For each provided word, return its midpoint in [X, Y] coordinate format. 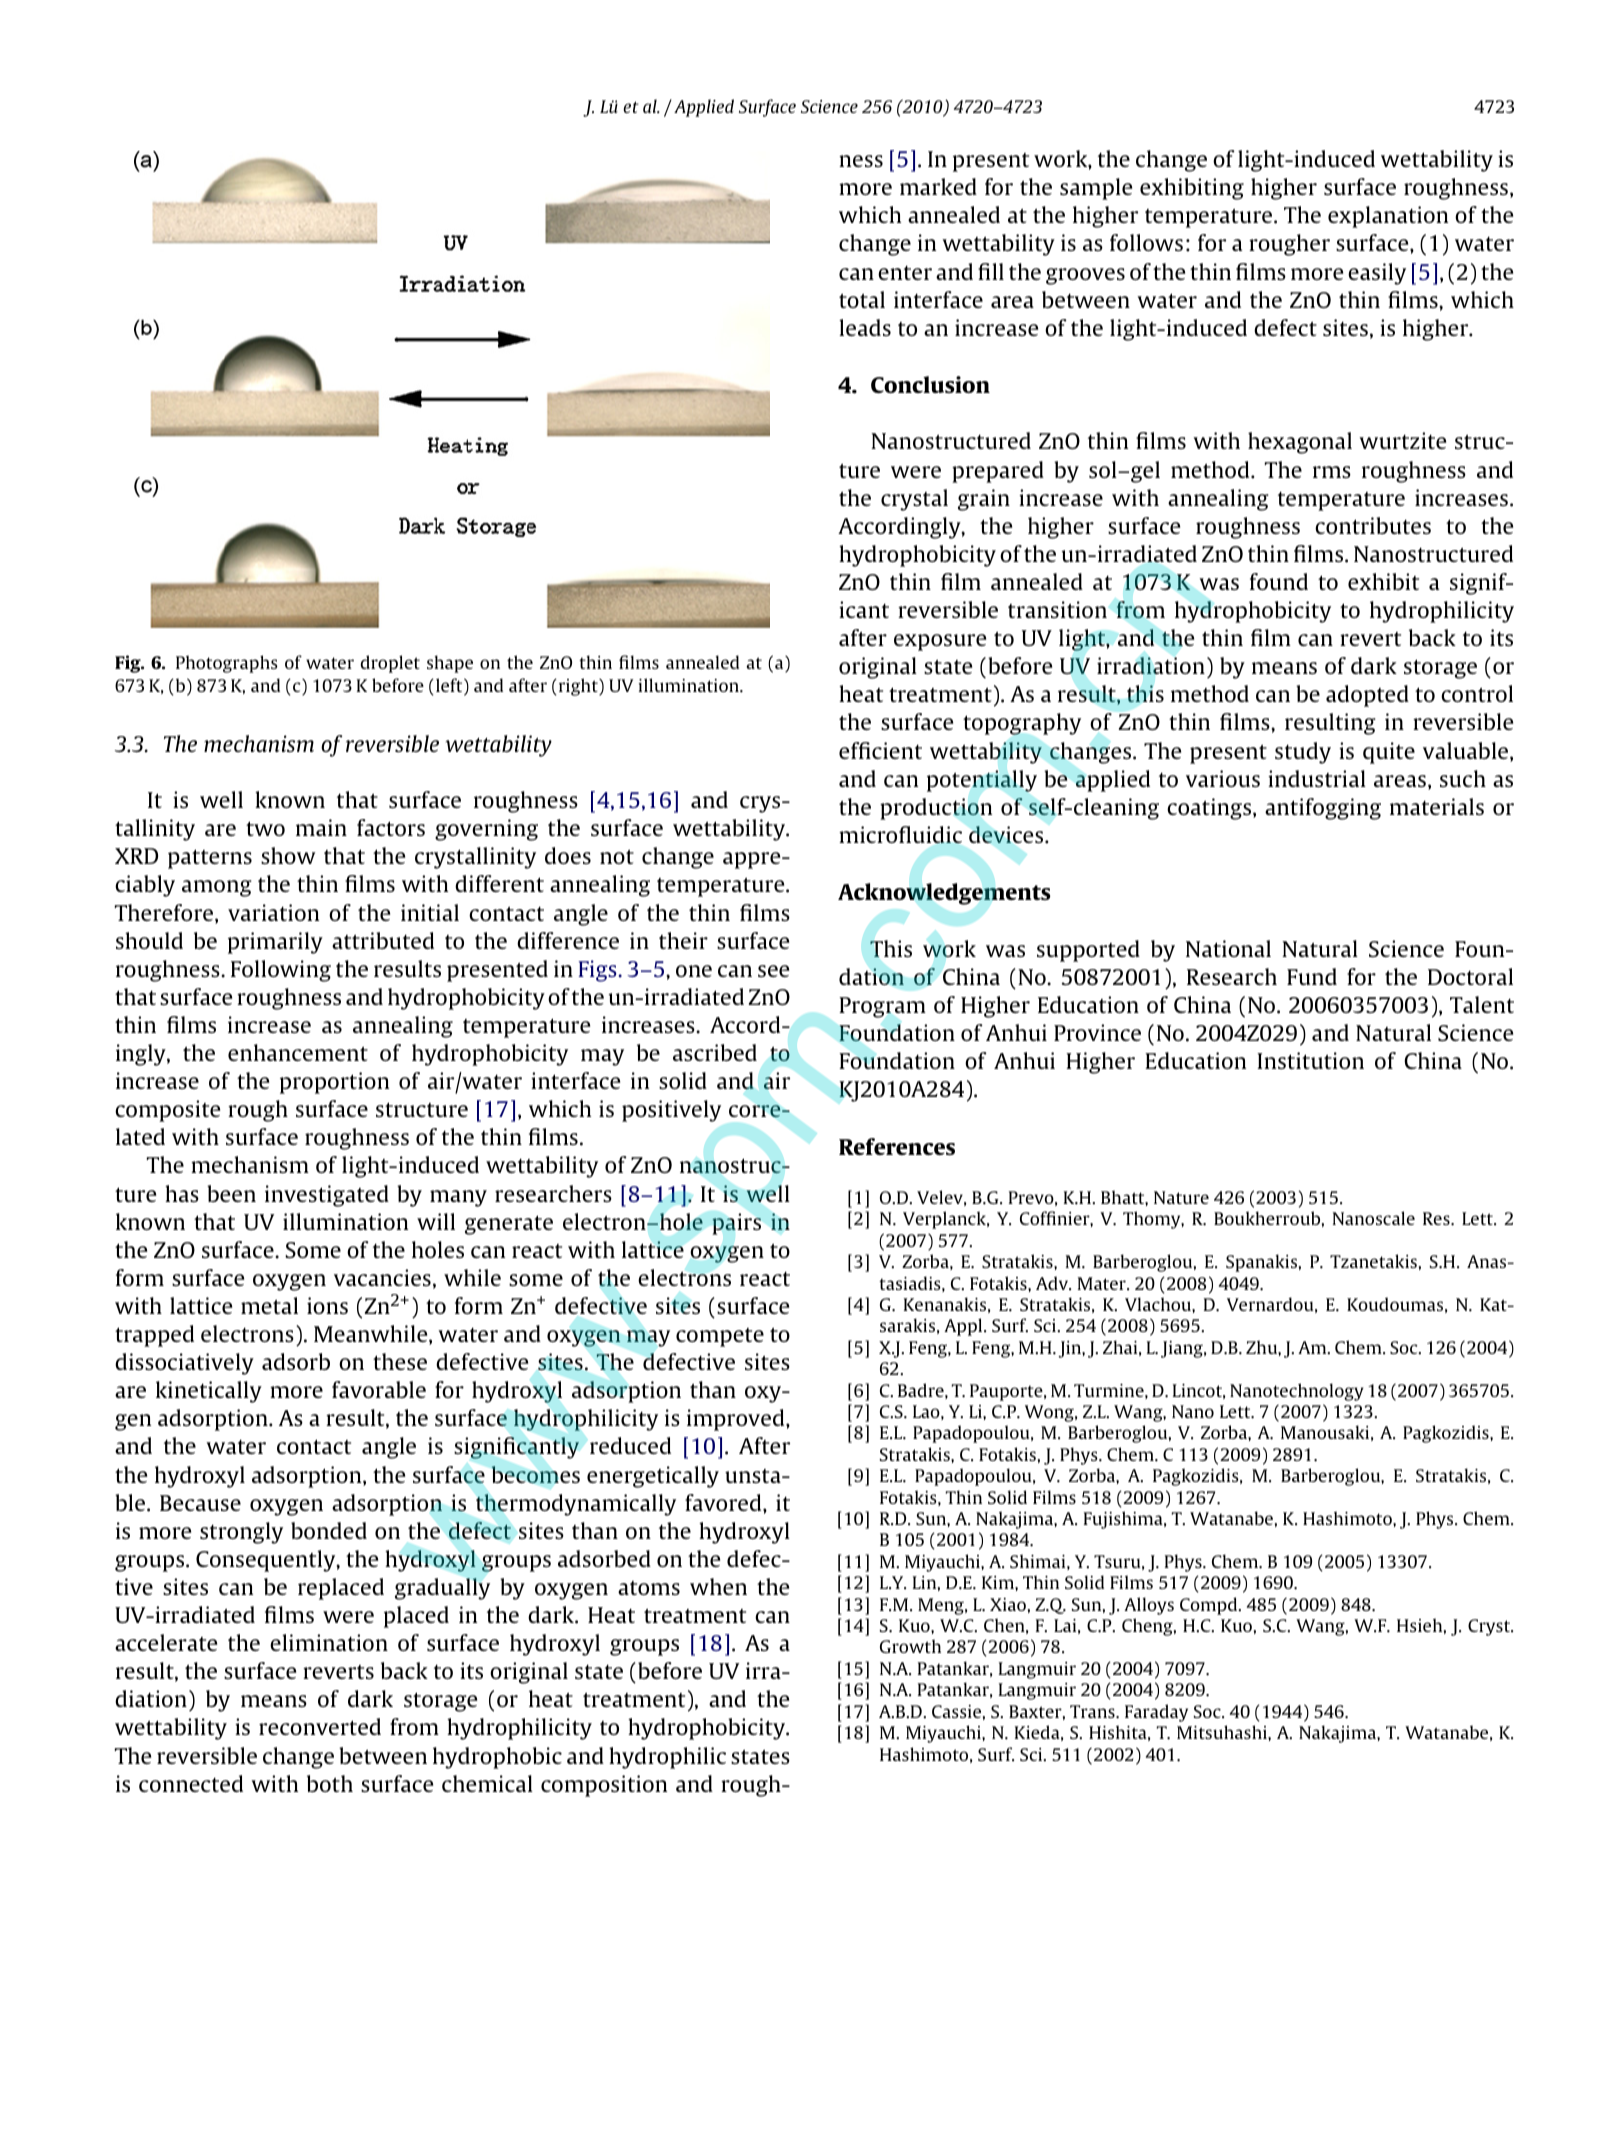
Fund [1312, 976]
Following [281, 971]
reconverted [320, 1726]
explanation [1388, 217]
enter [905, 272]
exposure [940, 642]
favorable [379, 1389]
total [862, 299]
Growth [910, 1646]
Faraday [1156, 1713]
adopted [1367, 696]
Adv [1053, 1283]
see [773, 971]
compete [720, 1337]
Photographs [227, 664]
